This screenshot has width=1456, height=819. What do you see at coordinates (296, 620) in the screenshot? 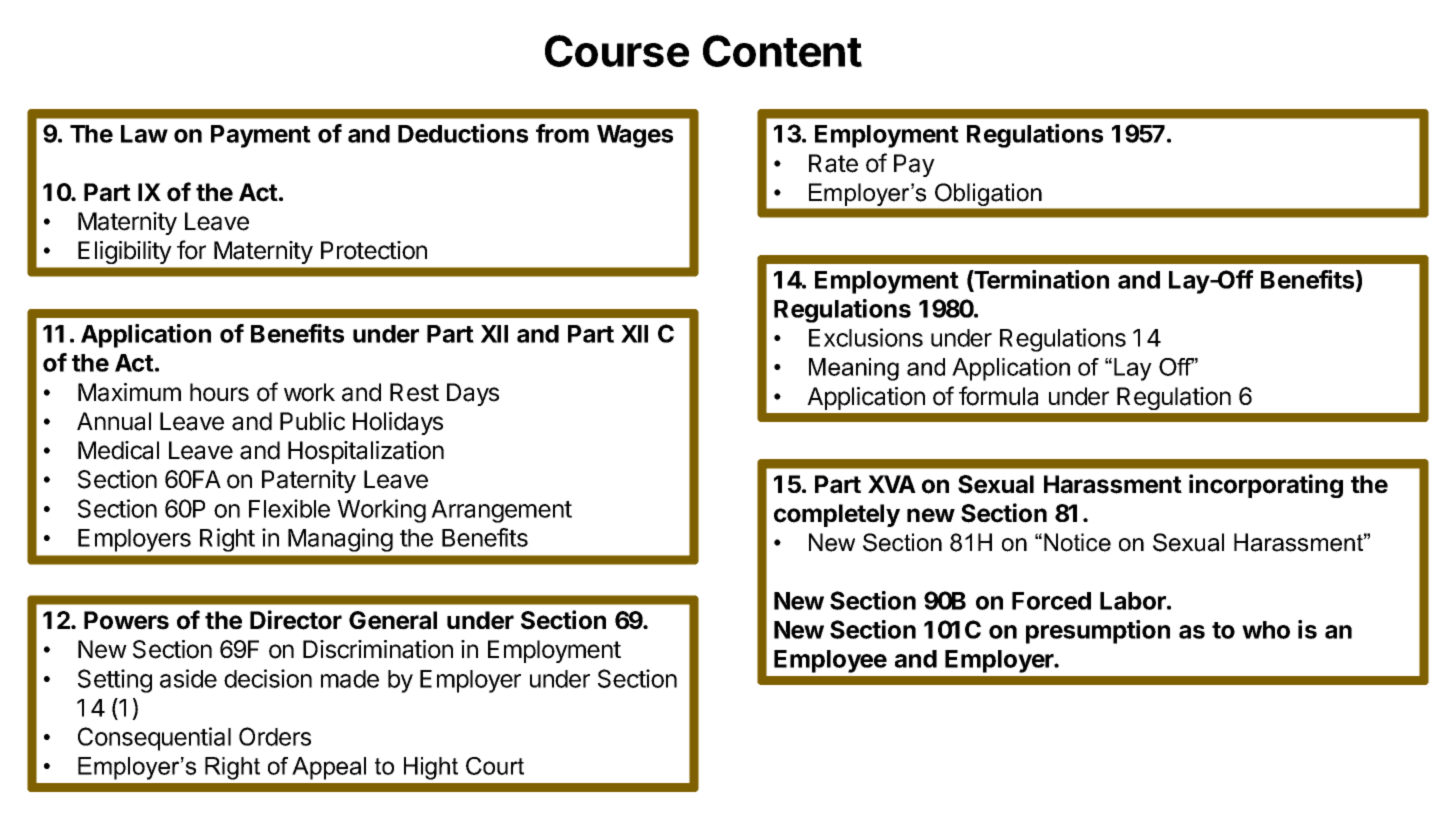
I see `Director` at bounding box center [296, 620].
